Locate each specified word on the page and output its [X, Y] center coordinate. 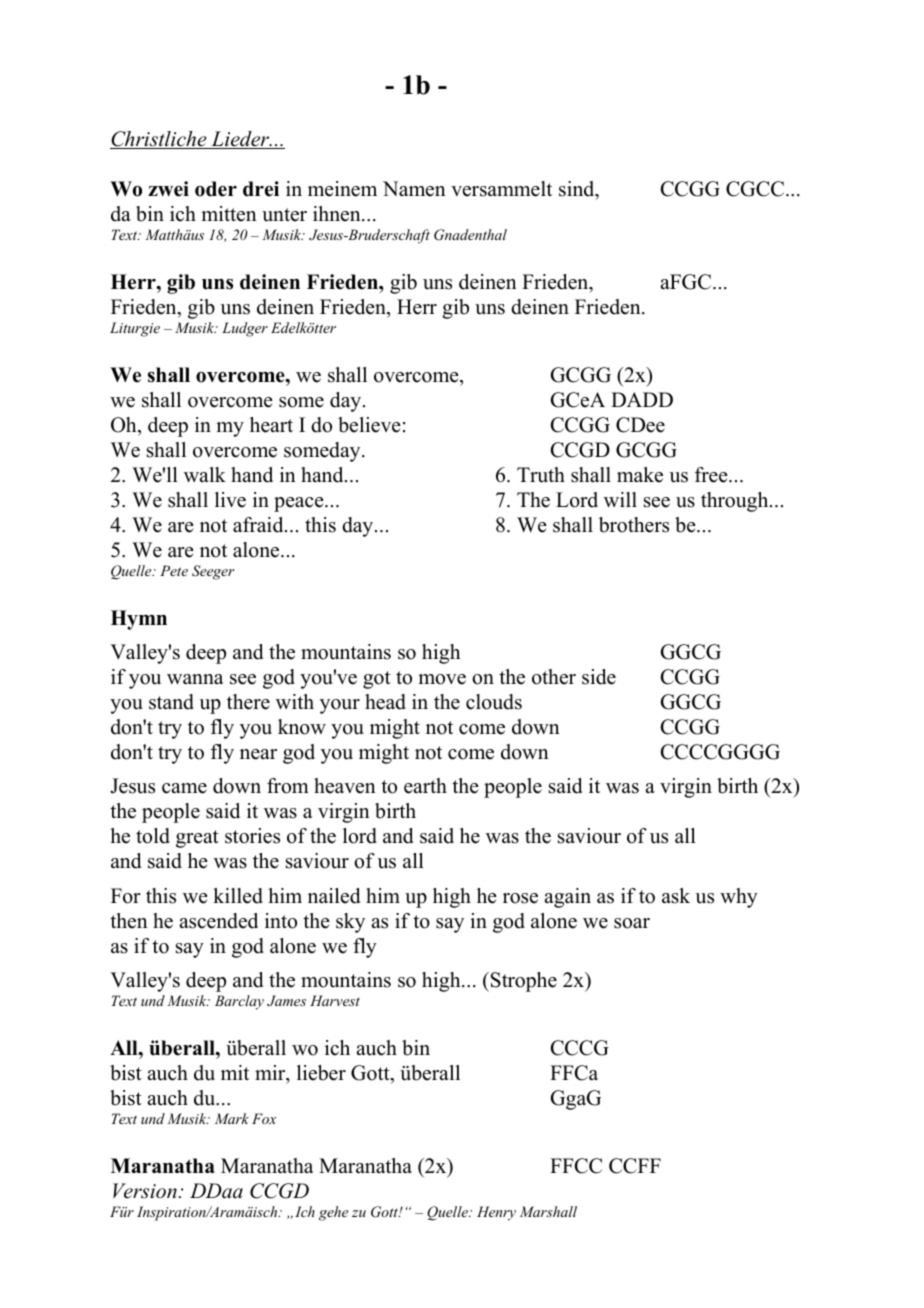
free [712, 475]
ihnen [338, 214]
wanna [195, 679]
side [599, 677]
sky [350, 923]
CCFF [635, 1166]
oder [216, 189]
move [442, 679]
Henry [496, 1213]
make [640, 475]
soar [632, 923]
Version [145, 1191]
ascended [218, 921]
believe [369, 425]
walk [205, 474]
